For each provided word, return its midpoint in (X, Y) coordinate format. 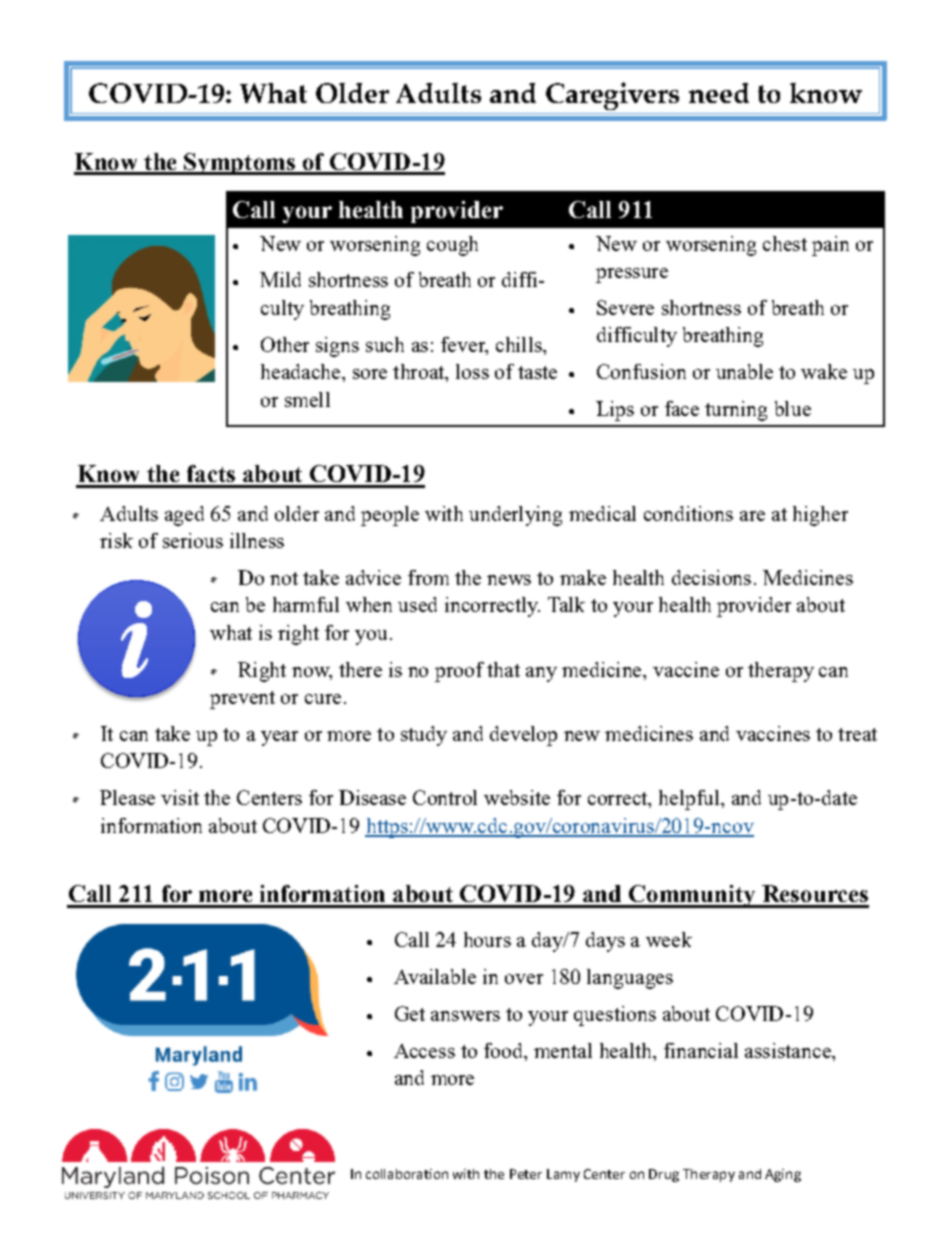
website (517, 797)
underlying (515, 516)
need (719, 93)
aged (184, 516)
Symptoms (239, 164)
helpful (690, 800)
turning (736, 411)
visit (180, 797)
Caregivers (612, 96)
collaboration (407, 1174)
